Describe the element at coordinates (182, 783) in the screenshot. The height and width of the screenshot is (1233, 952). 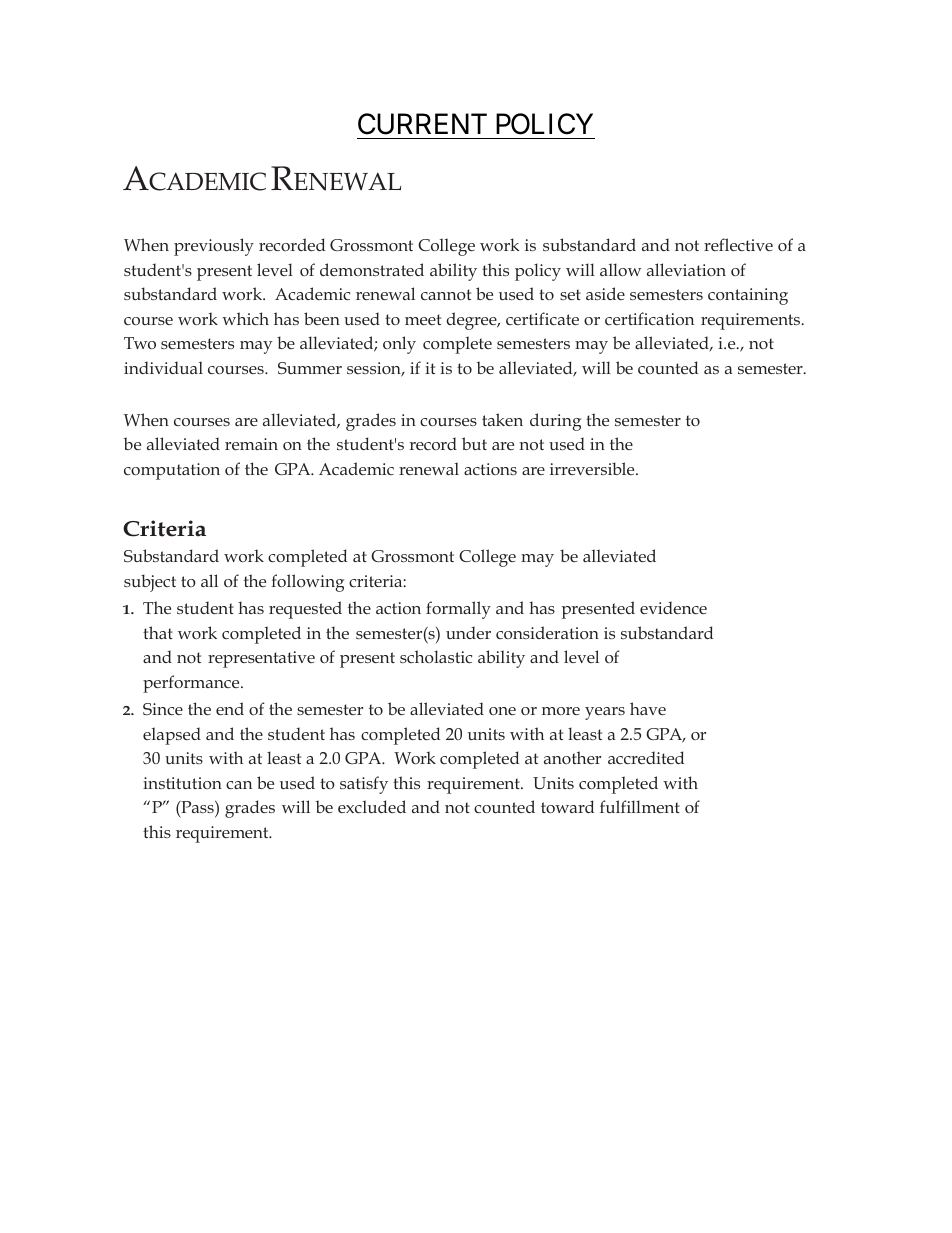
I see `institution` at that location.
